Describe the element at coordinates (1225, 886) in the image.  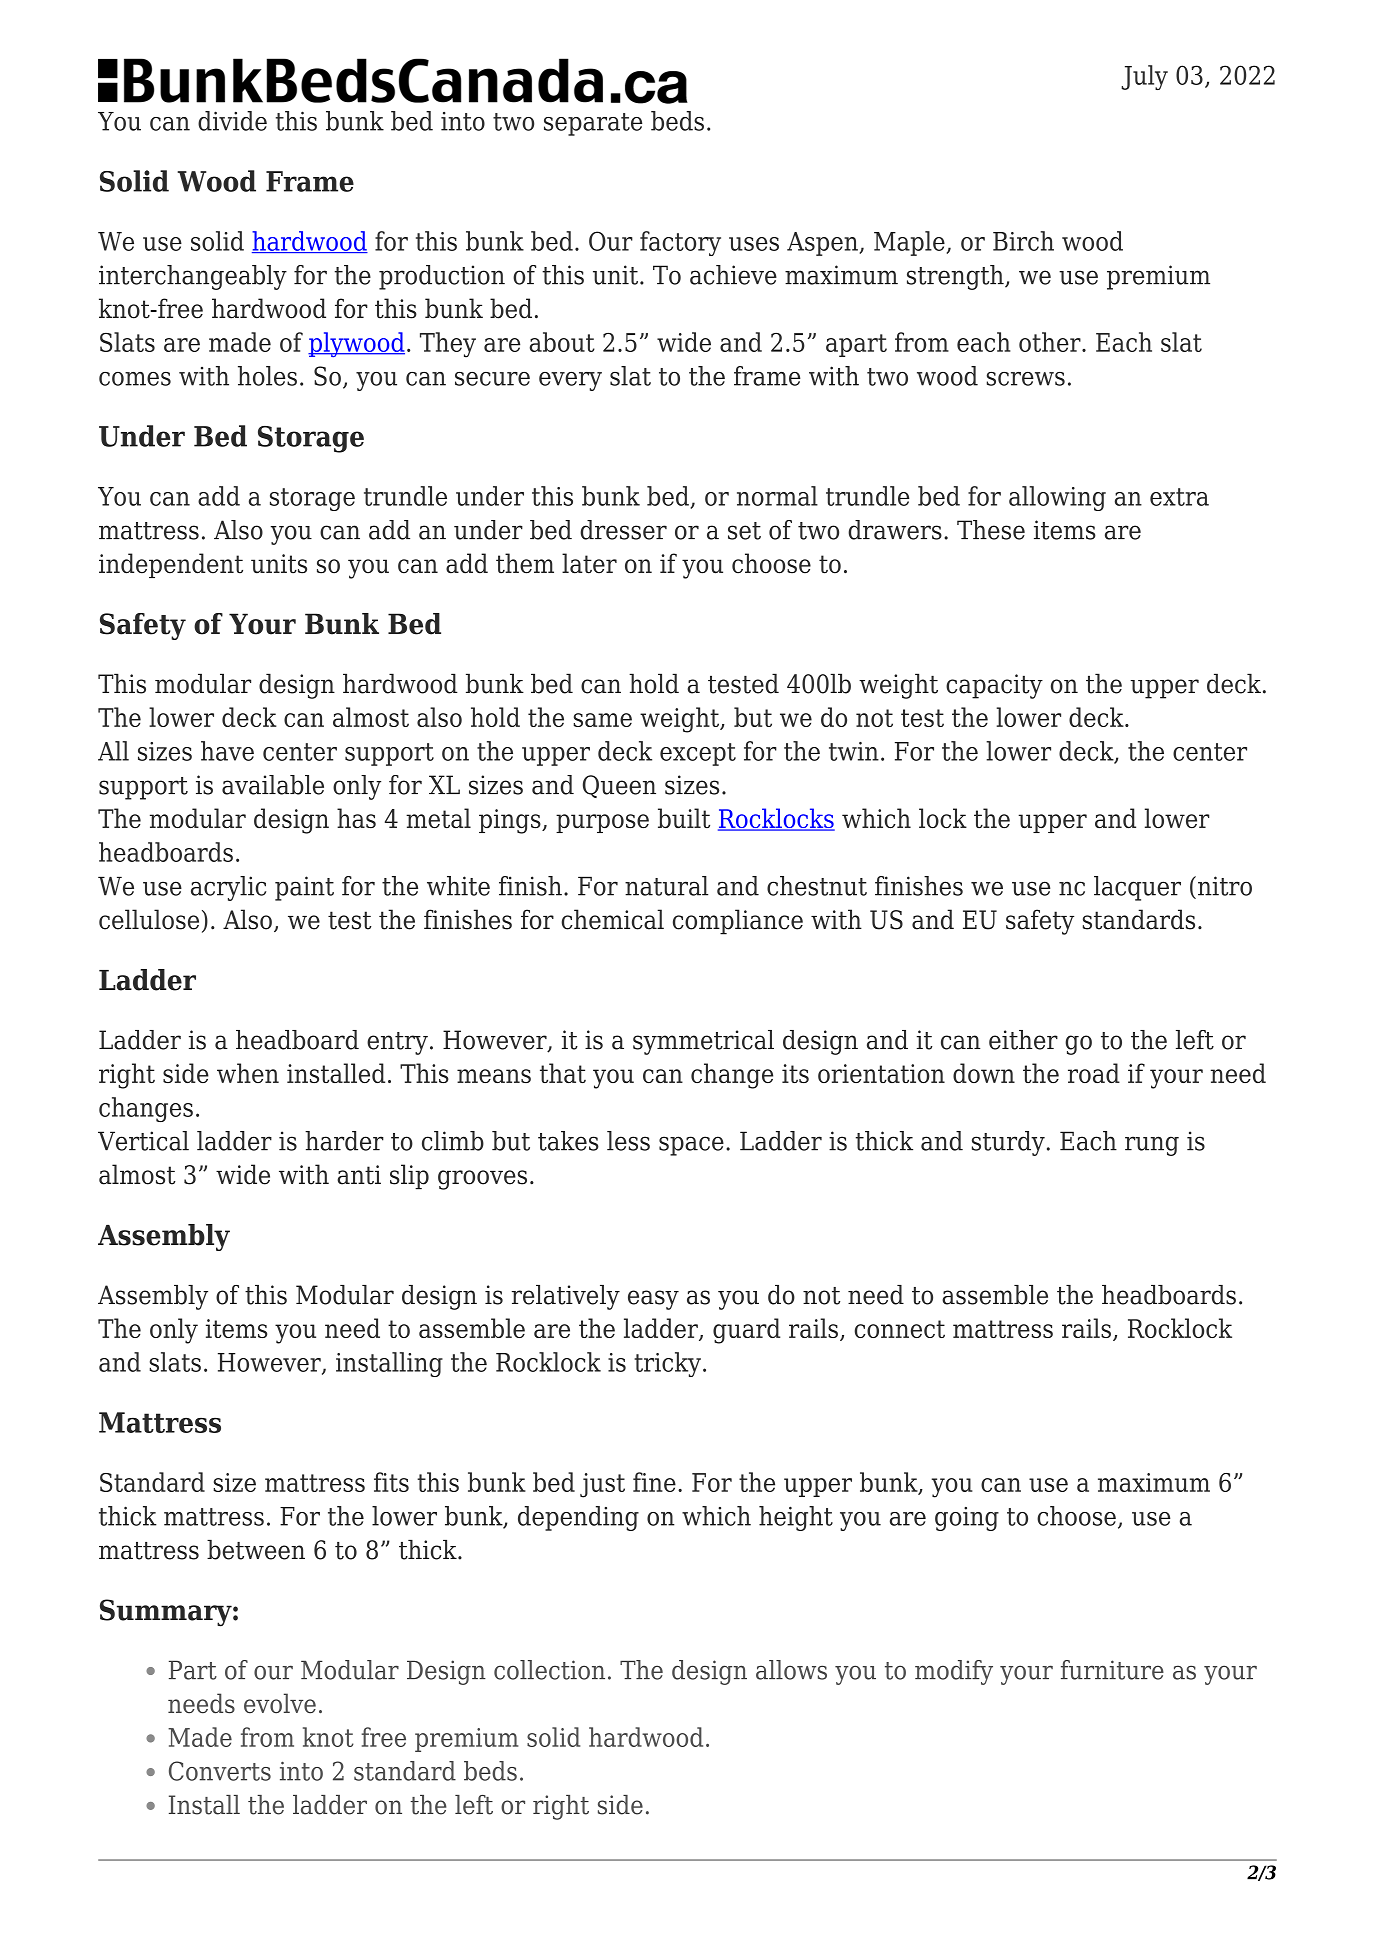
I see `nitro` at that location.
